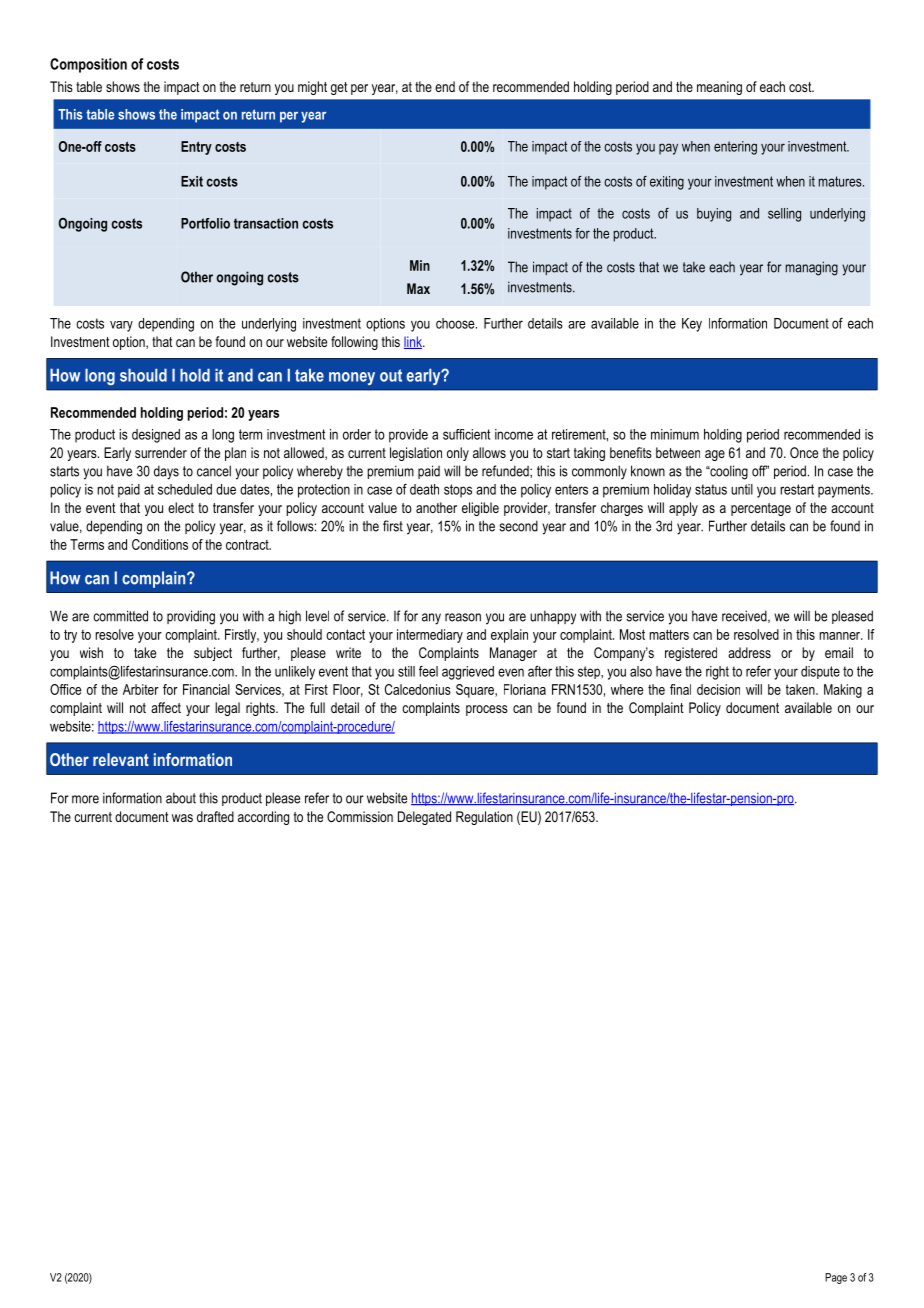 This document has width=924, height=1308. Describe the element at coordinates (182, 818) in the document. I see `was` at that location.
